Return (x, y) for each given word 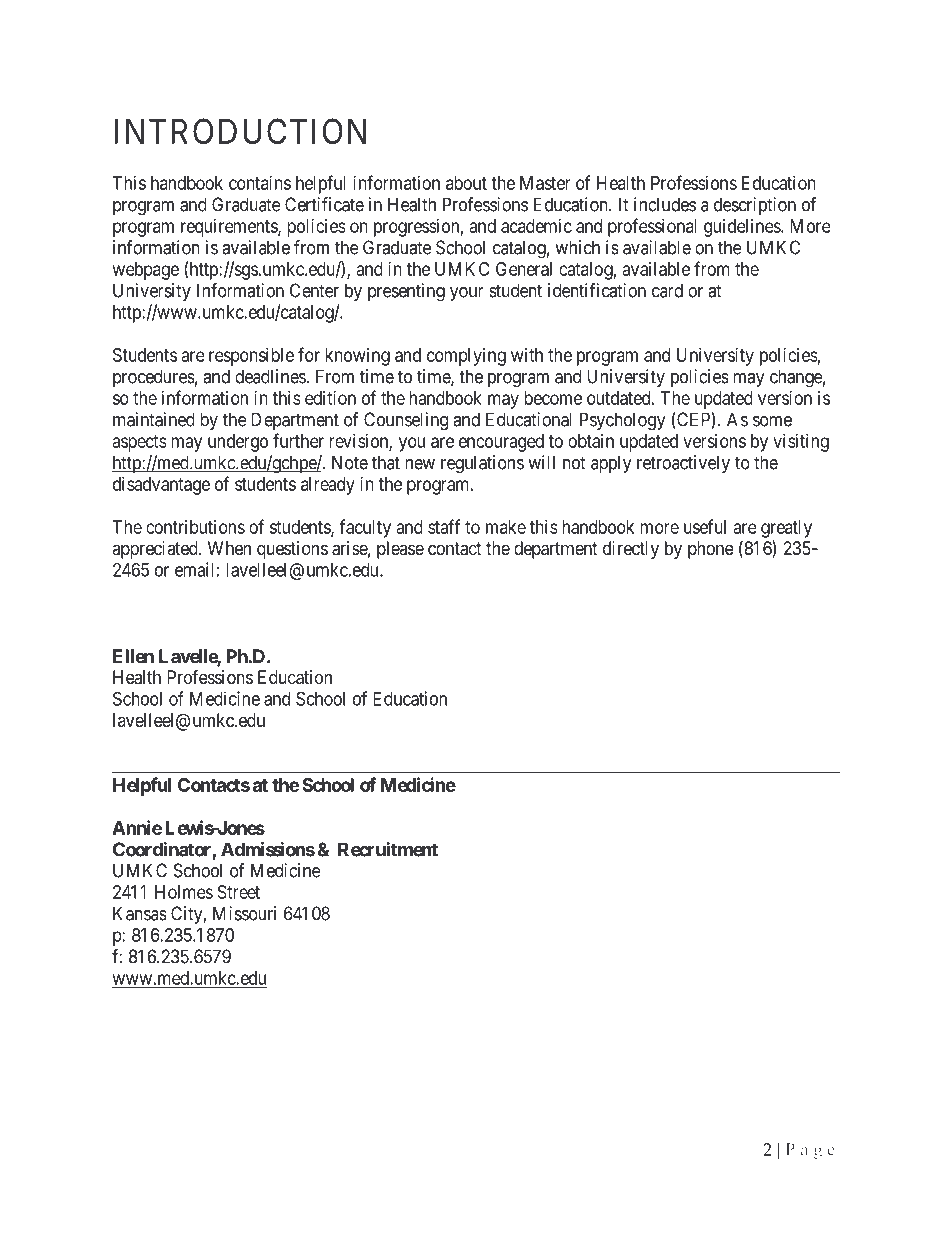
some (772, 421)
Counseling (406, 421)
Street (239, 892)
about (466, 183)
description (755, 206)
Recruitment (388, 849)
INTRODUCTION (240, 131)
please (400, 550)
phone (711, 550)
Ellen (133, 656)
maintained (154, 419)
